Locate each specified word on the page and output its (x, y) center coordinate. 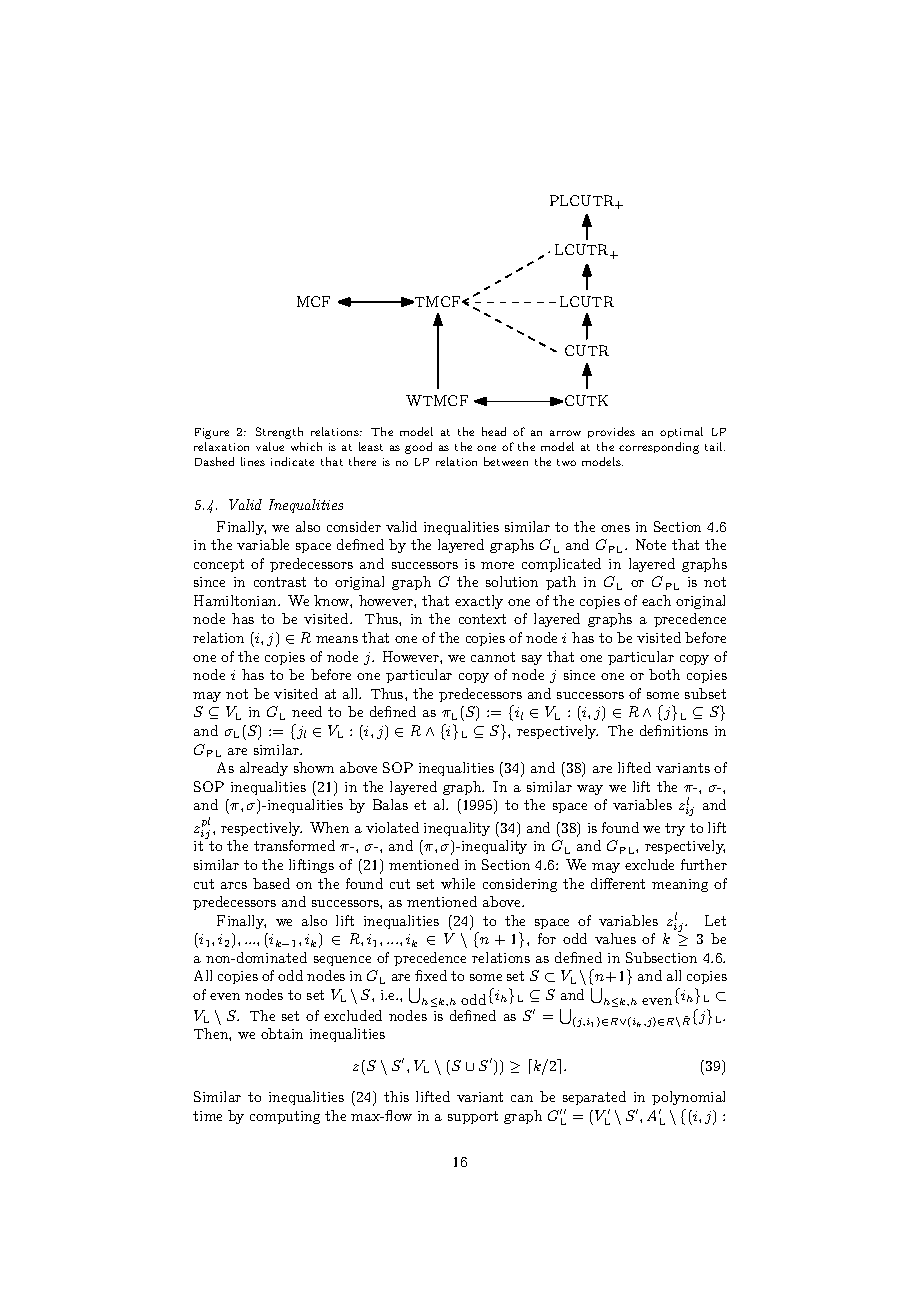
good (418, 448)
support (473, 1117)
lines (253, 461)
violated (392, 827)
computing (285, 1117)
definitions (674, 730)
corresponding (659, 448)
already (264, 769)
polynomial (688, 1098)
